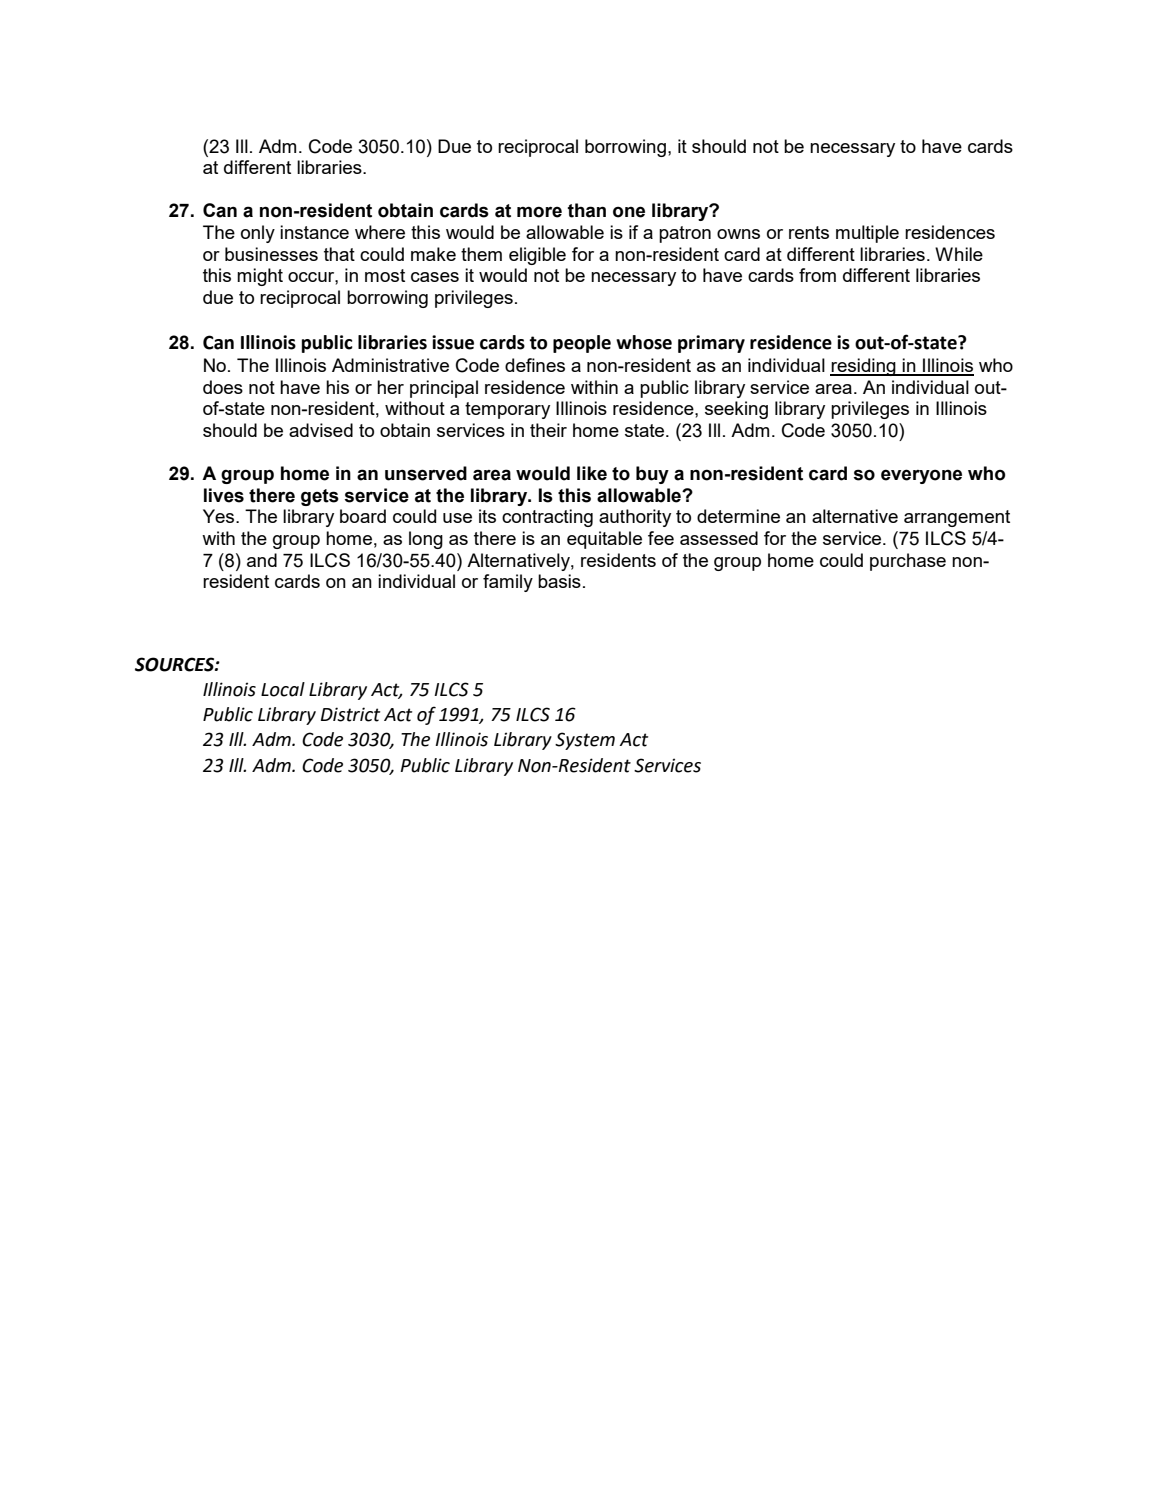 The image size is (1149, 1487). What do you see at coordinates (587, 210) in the screenshot?
I see `than` at bounding box center [587, 210].
